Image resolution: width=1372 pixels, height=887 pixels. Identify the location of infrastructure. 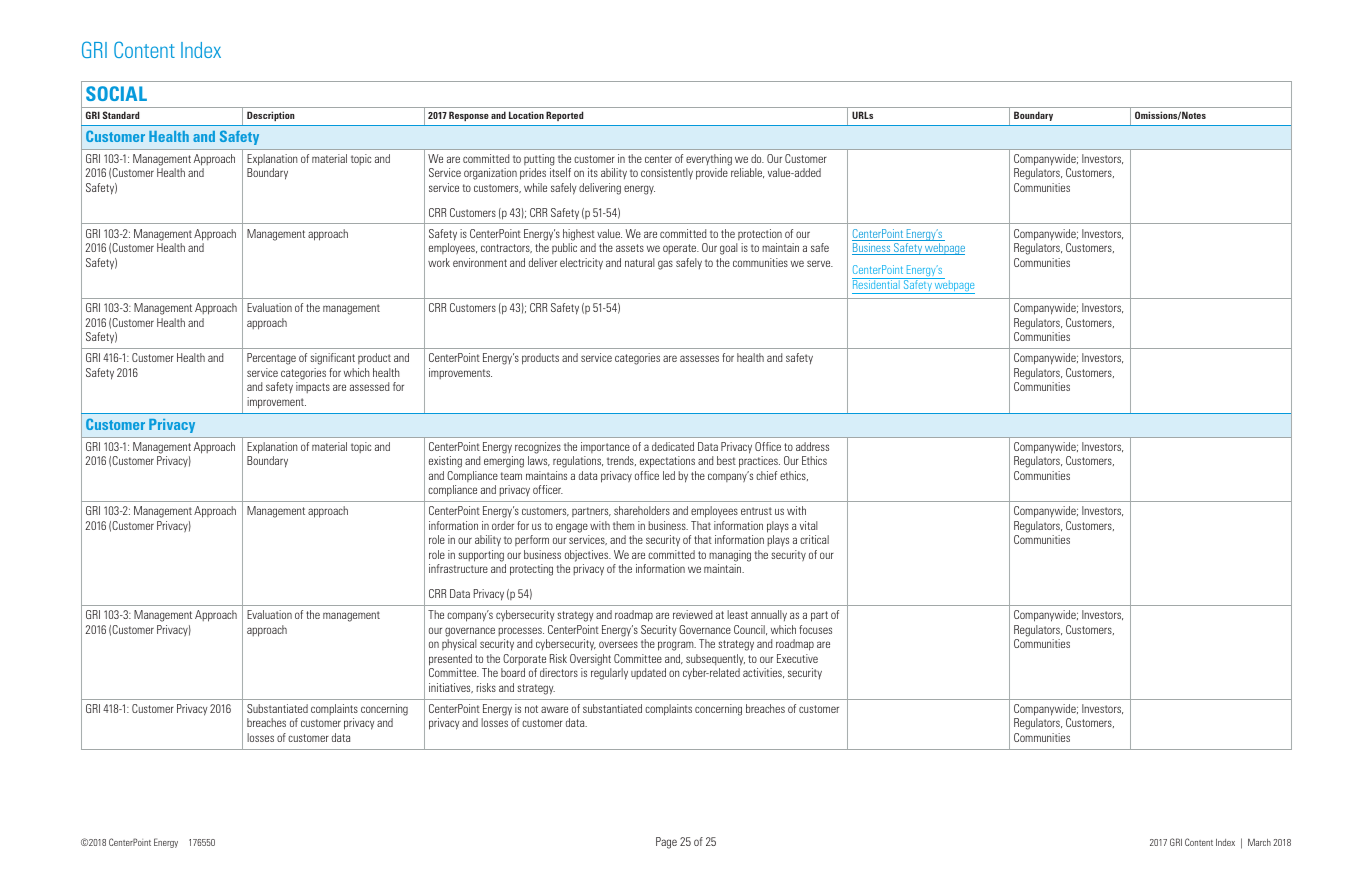
(458, 568).
